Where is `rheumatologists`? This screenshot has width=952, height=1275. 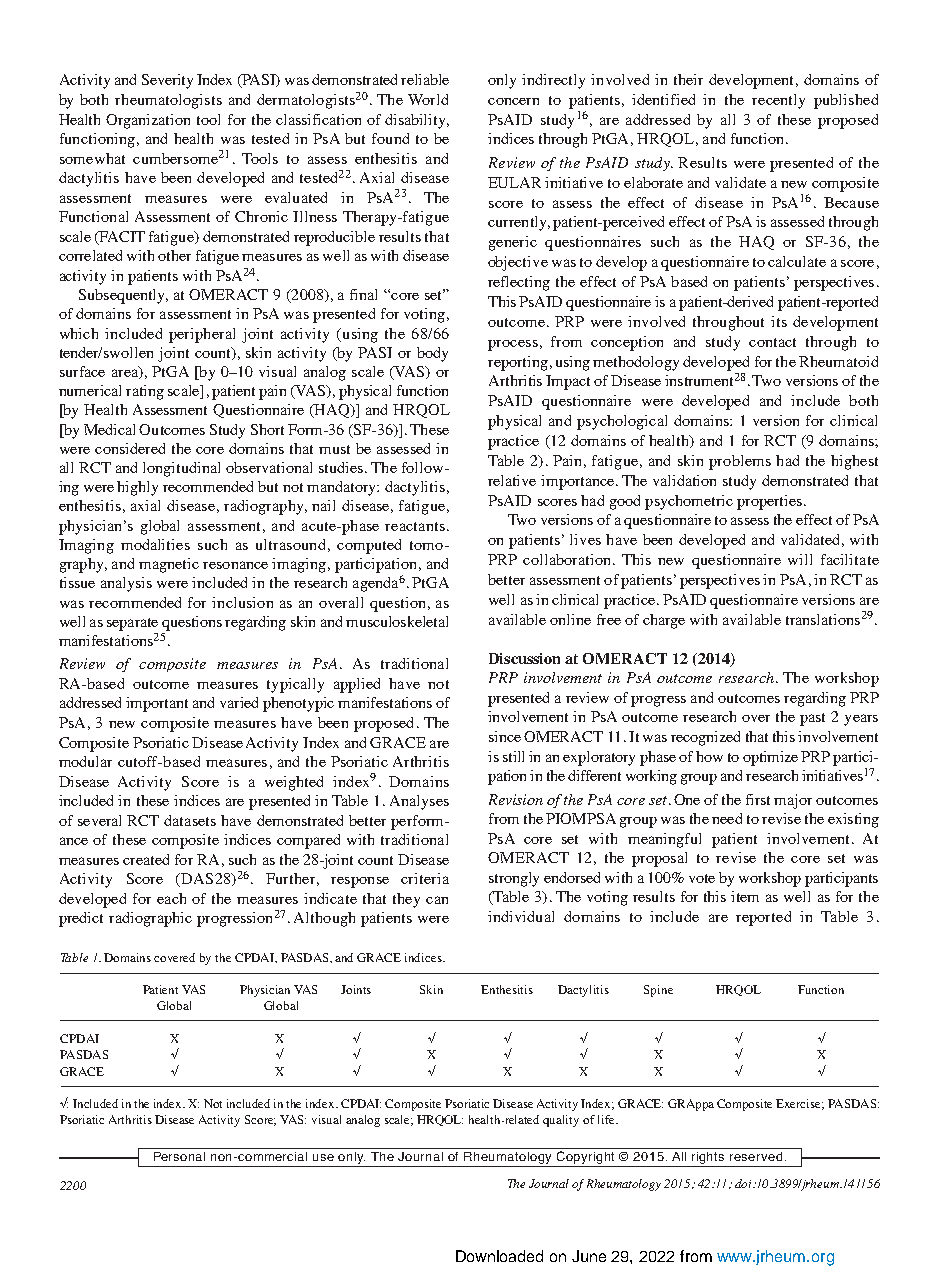 rheumatologists is located at coordinates (168, 101).
